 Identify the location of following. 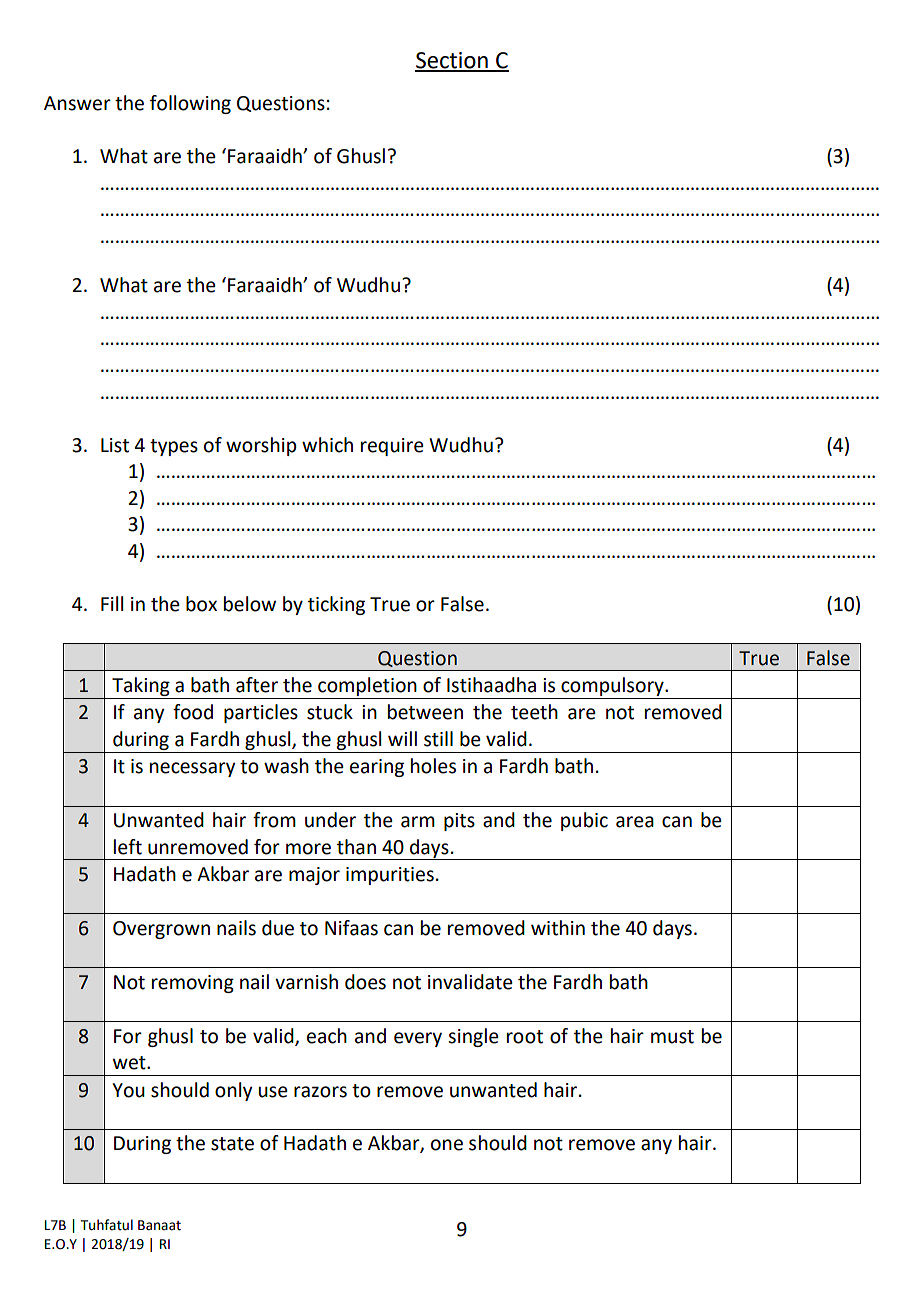
(190, 104).
